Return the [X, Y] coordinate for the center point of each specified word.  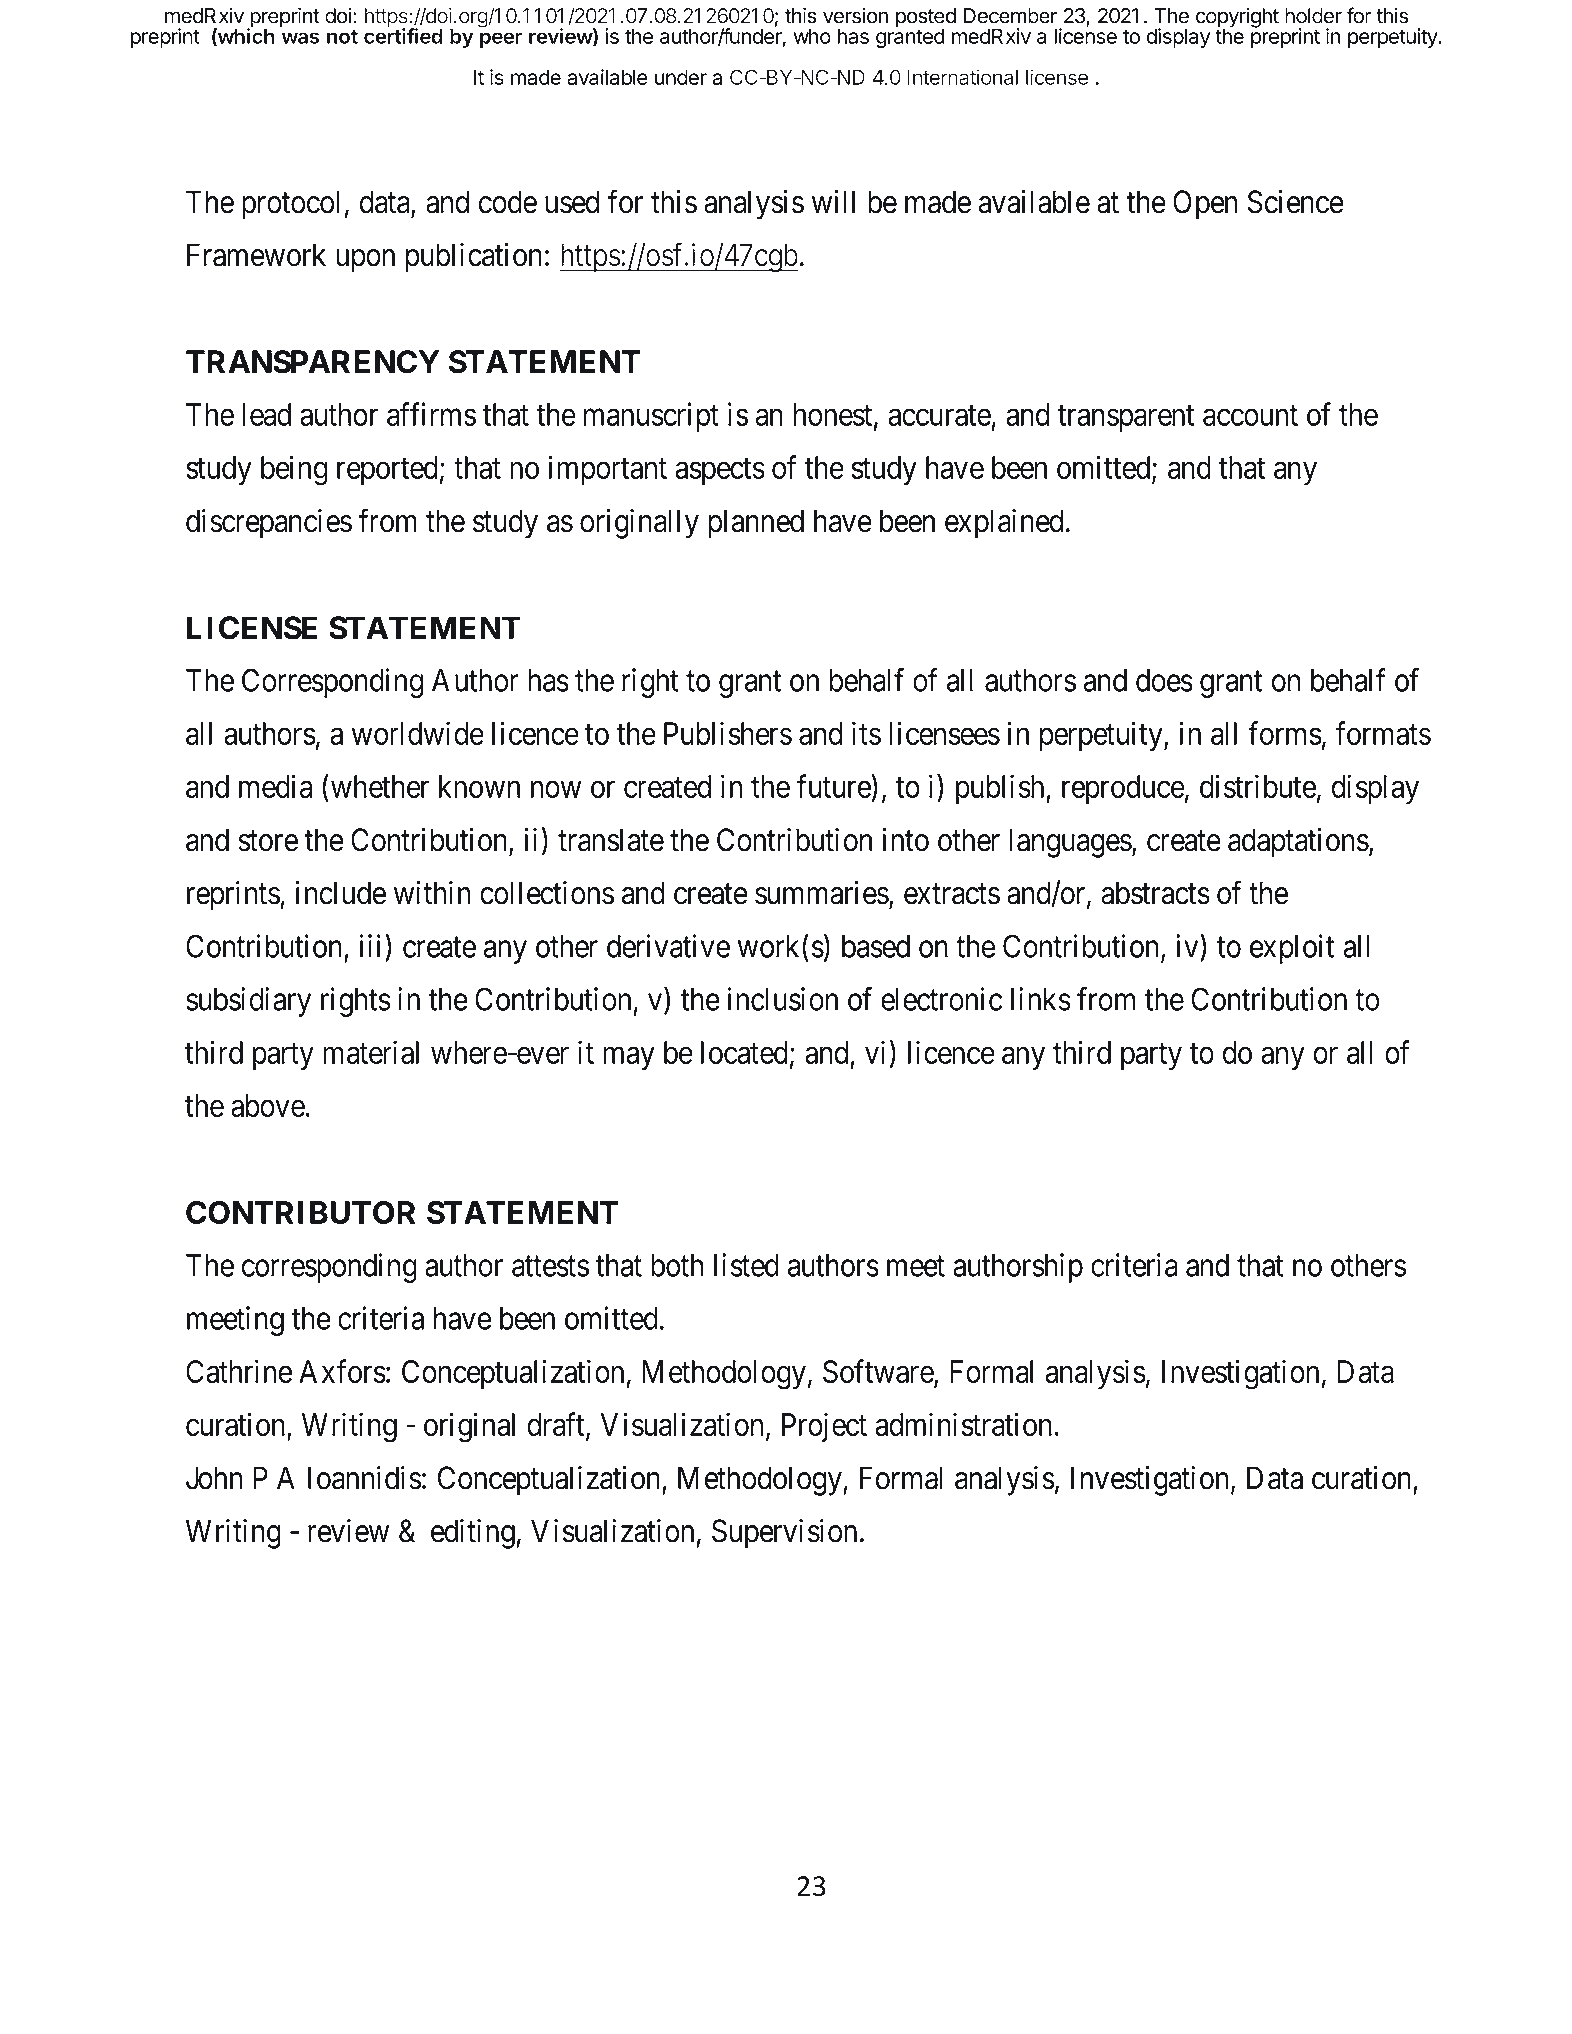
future [834, 786]
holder [1313, 16]
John [214, 1478]
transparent [1126, 418]
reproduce [1123, 789]
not [342, 37]
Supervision [784, 1534]
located [744, 1052]
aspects [720, 471]
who [812, 36]
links [1041, 999]
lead [266, 414]
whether [378, 786]
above [268, 1105]
